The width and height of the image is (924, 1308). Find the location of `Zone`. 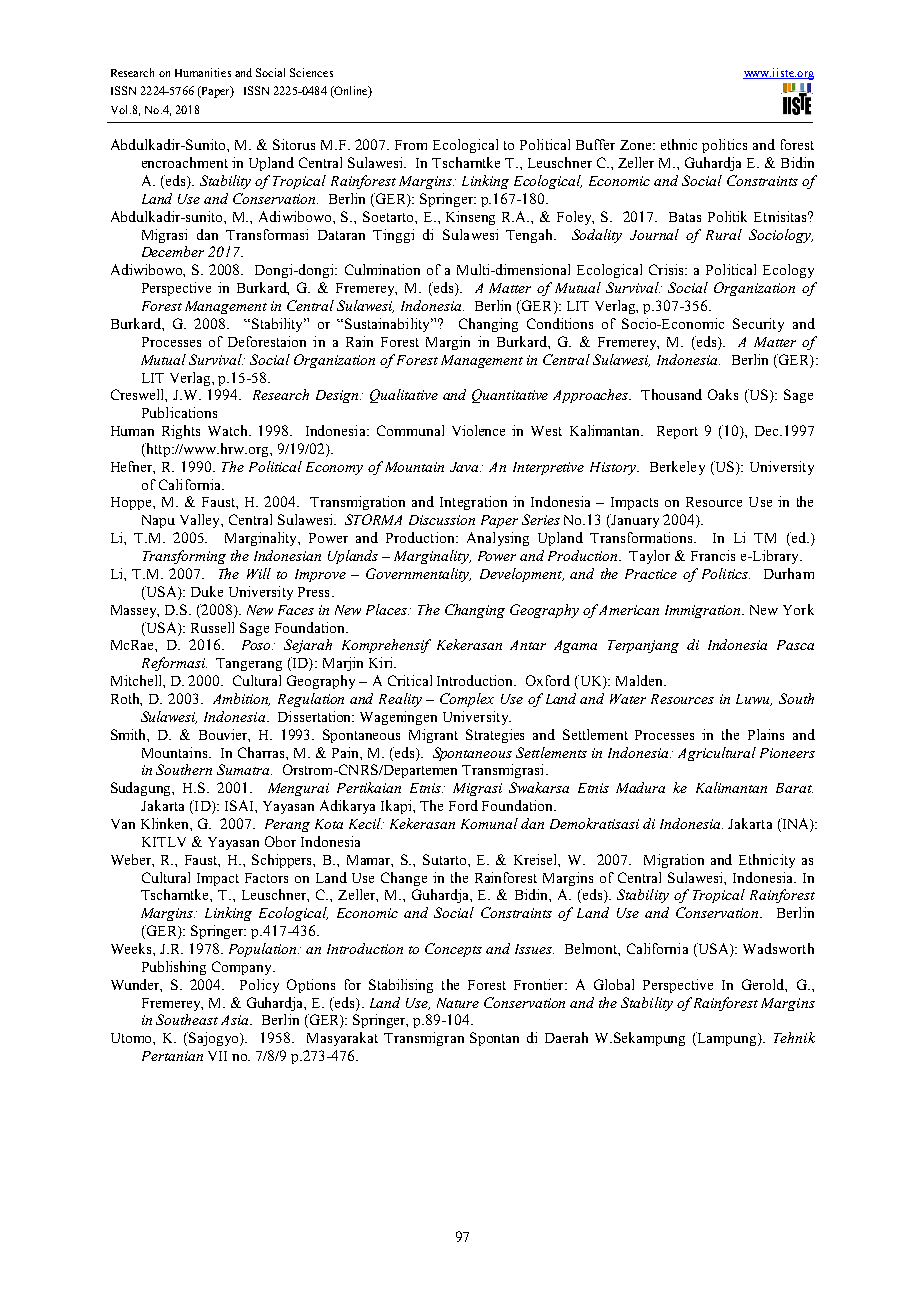

Zone is located at coordinates (637, 145).
